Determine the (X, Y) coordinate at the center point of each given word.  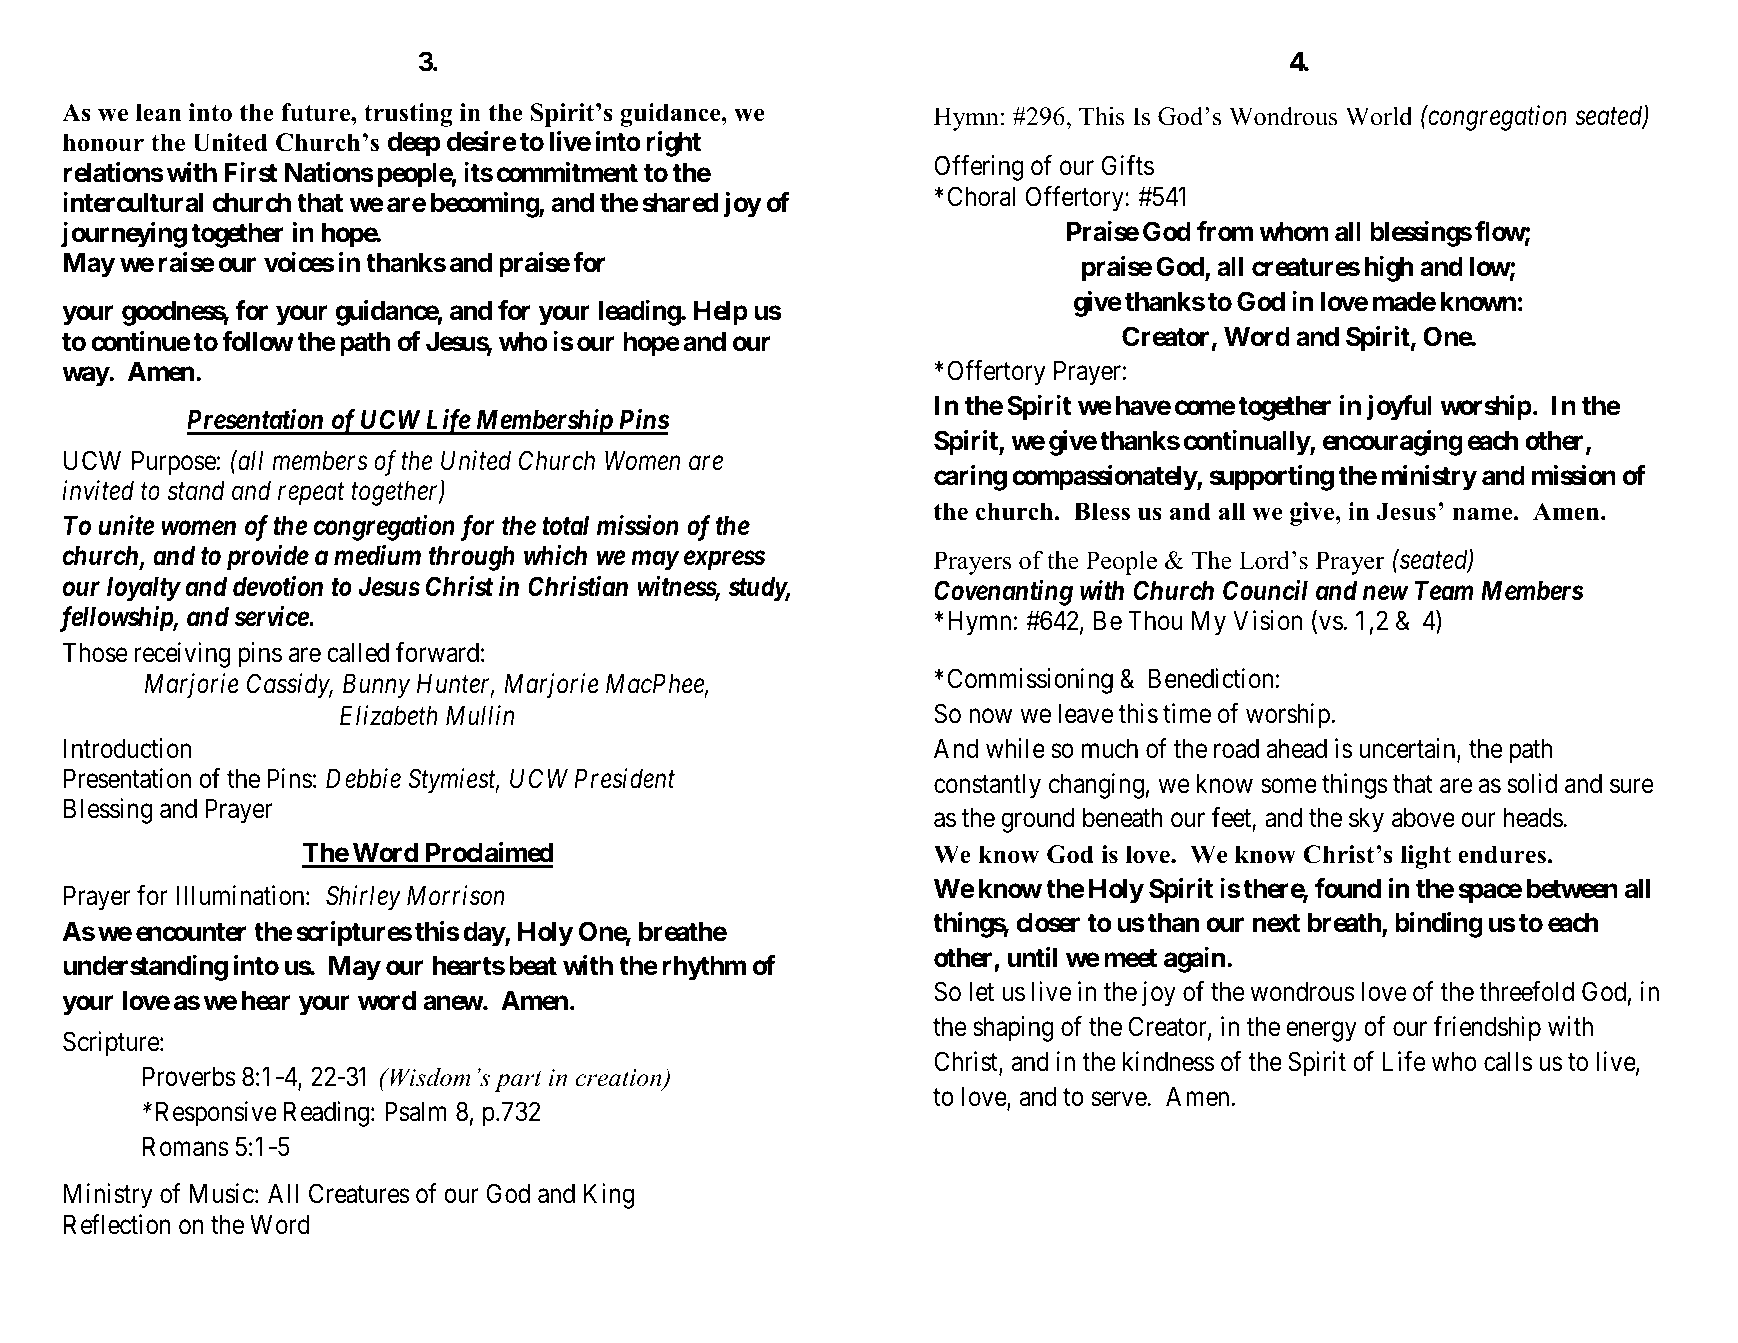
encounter (191, 932)
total (565, 526)
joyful (1399, 408)
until (1033, 957)
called (358, 653)
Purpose (174, 463)
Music (221, 1193)
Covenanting (1003, 593)
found (1348, 888)
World (1379, 116)
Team (1444, 591)
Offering (979, 168)
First (251, 172)
